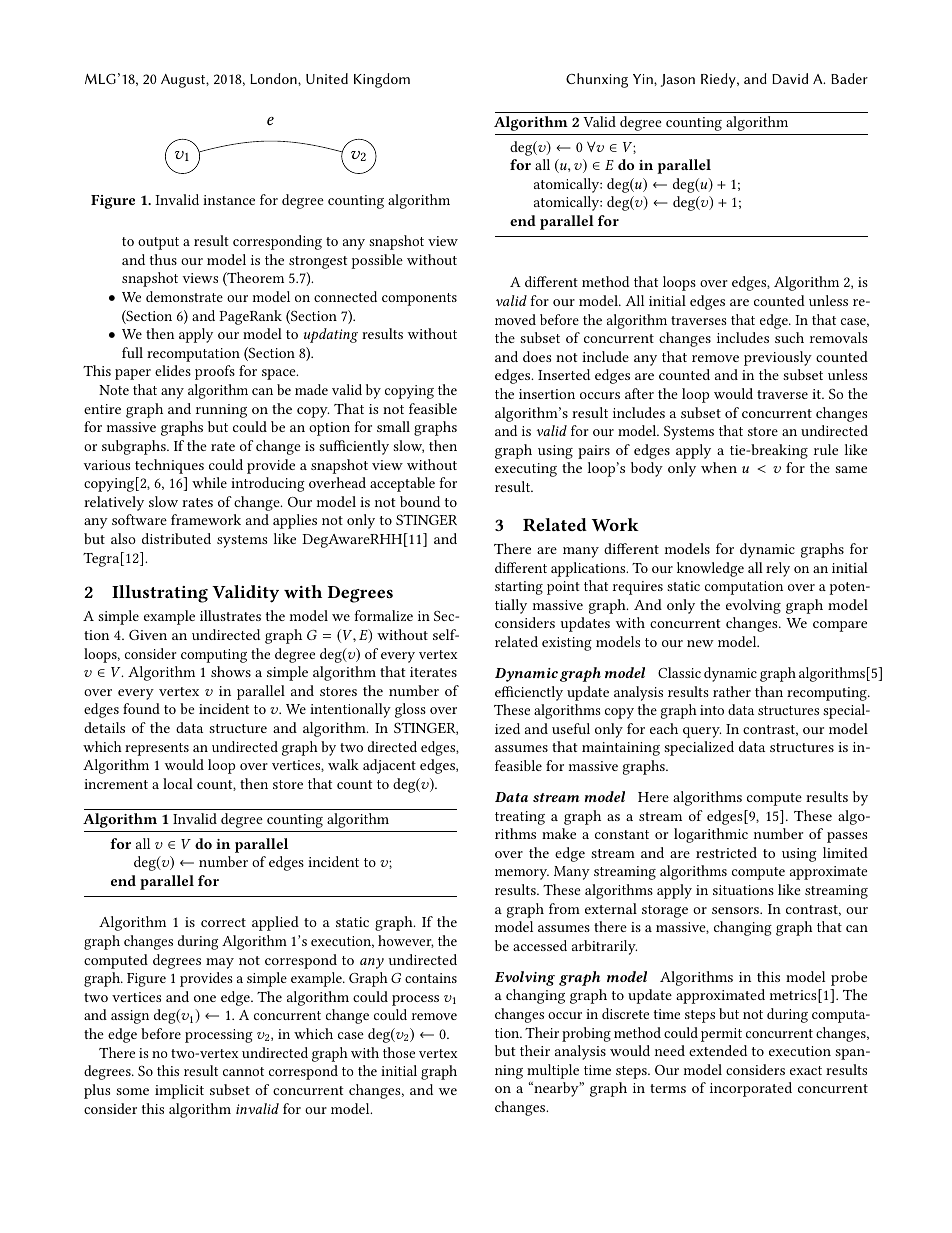  Describe the element at coordinates (718, 1050) in the screenshot. I see `extended` at that location.
